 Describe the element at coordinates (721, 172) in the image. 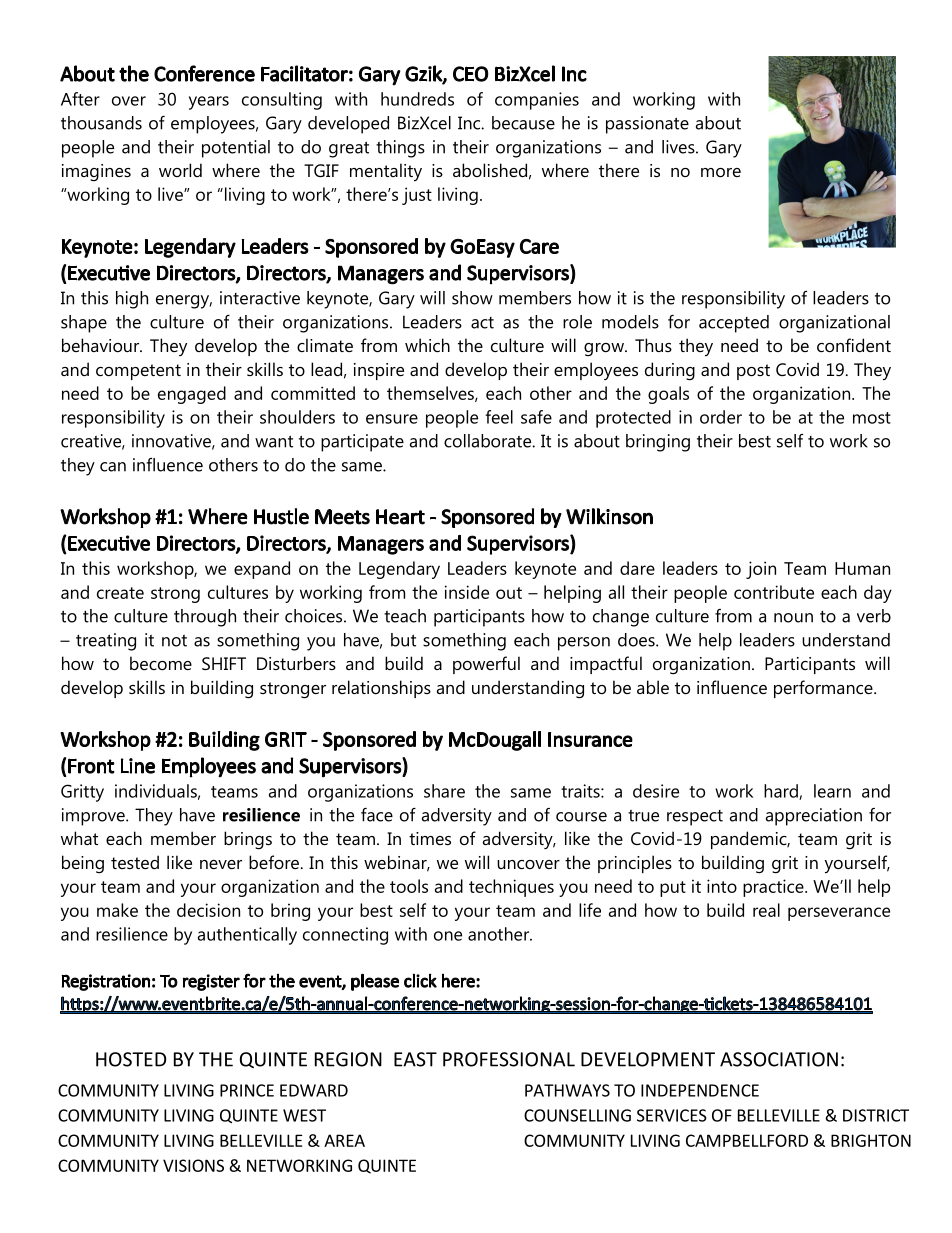

I see `more` at that location.
